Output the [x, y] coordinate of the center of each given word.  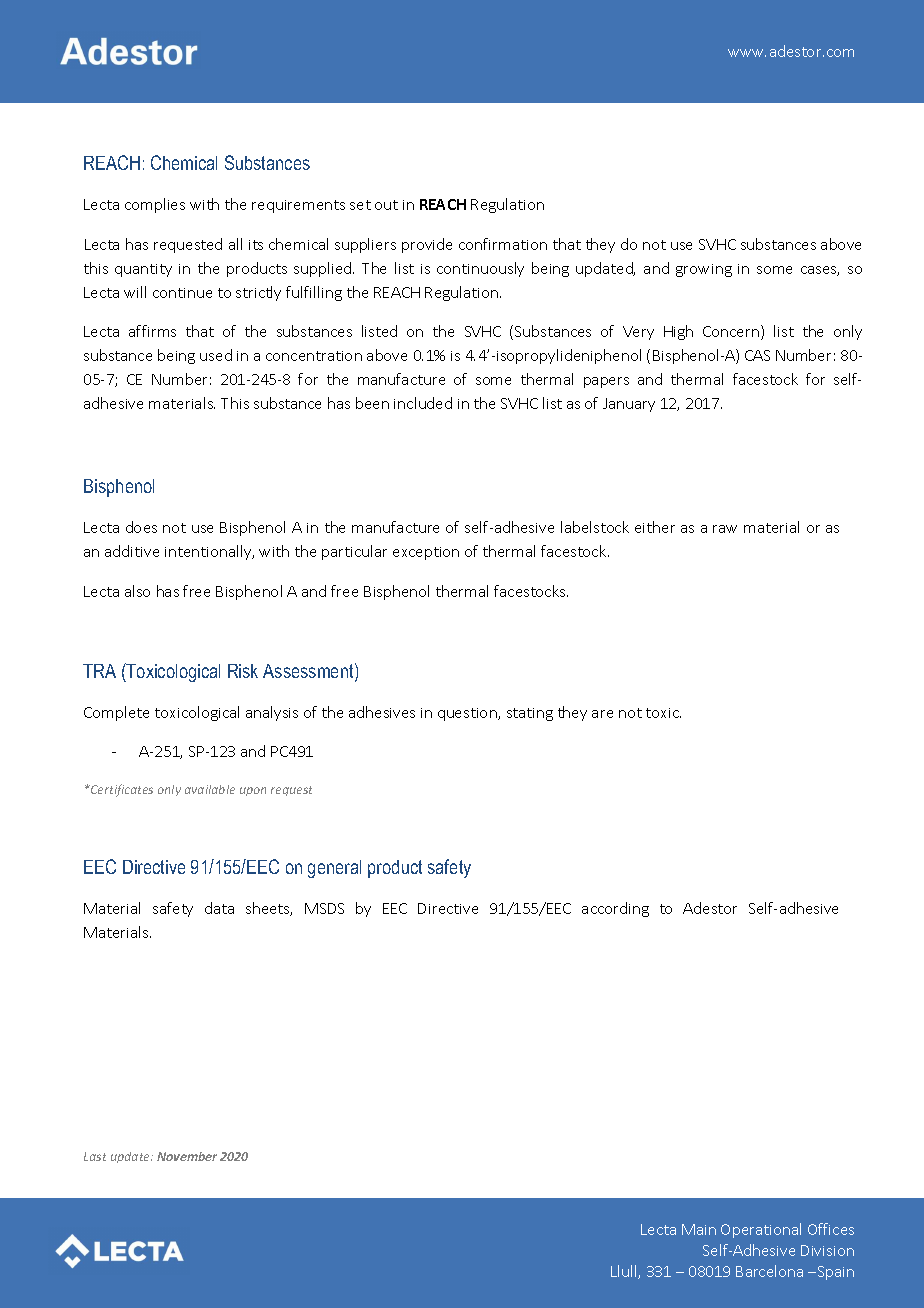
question [468, 714]
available [210, 789]
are [602, 714]
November [187, 1156]
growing [704, 270]
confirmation [503, 244]
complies [155, 205]
